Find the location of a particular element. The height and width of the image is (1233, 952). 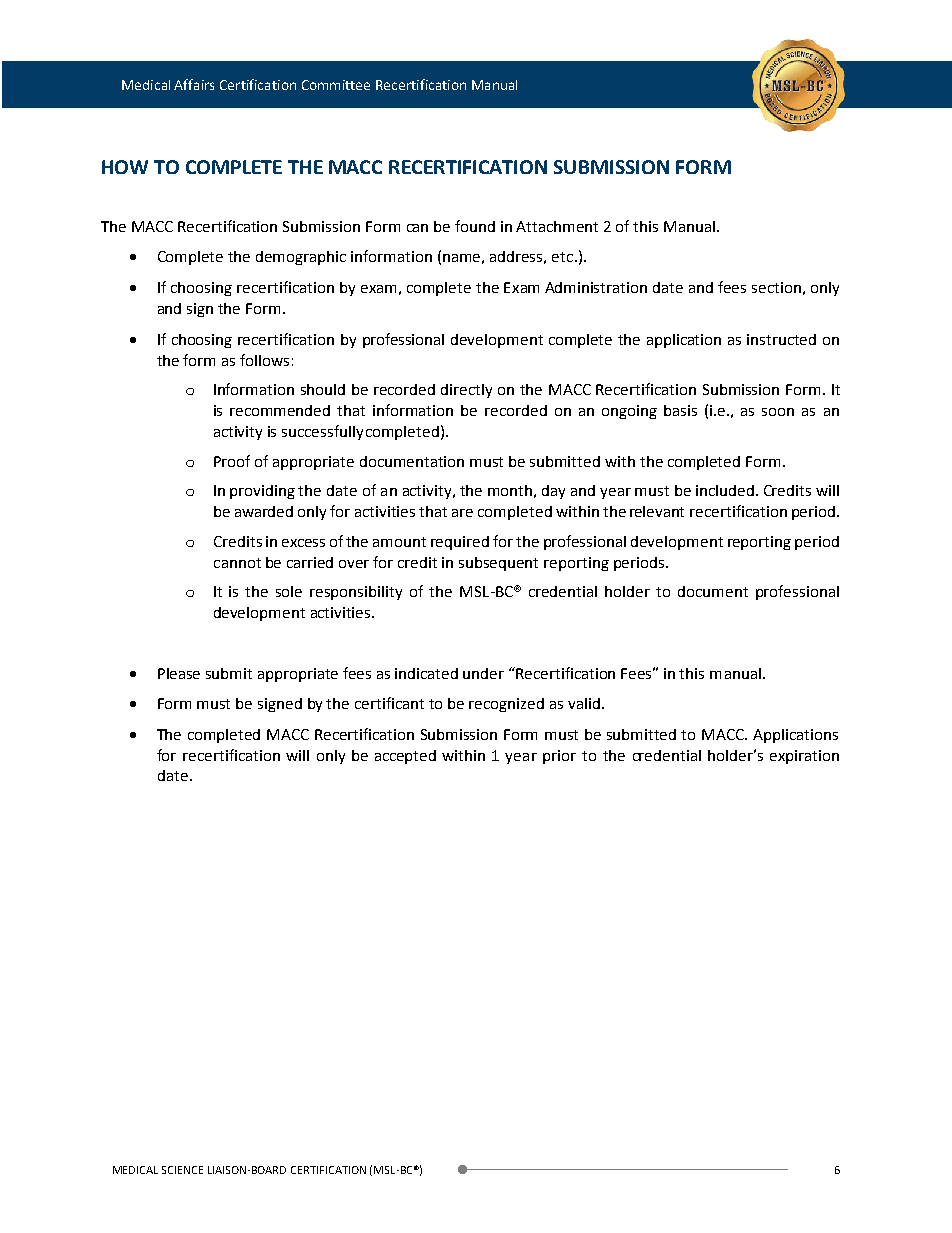

SCIENCE is located at coordinates (182, 1170).
